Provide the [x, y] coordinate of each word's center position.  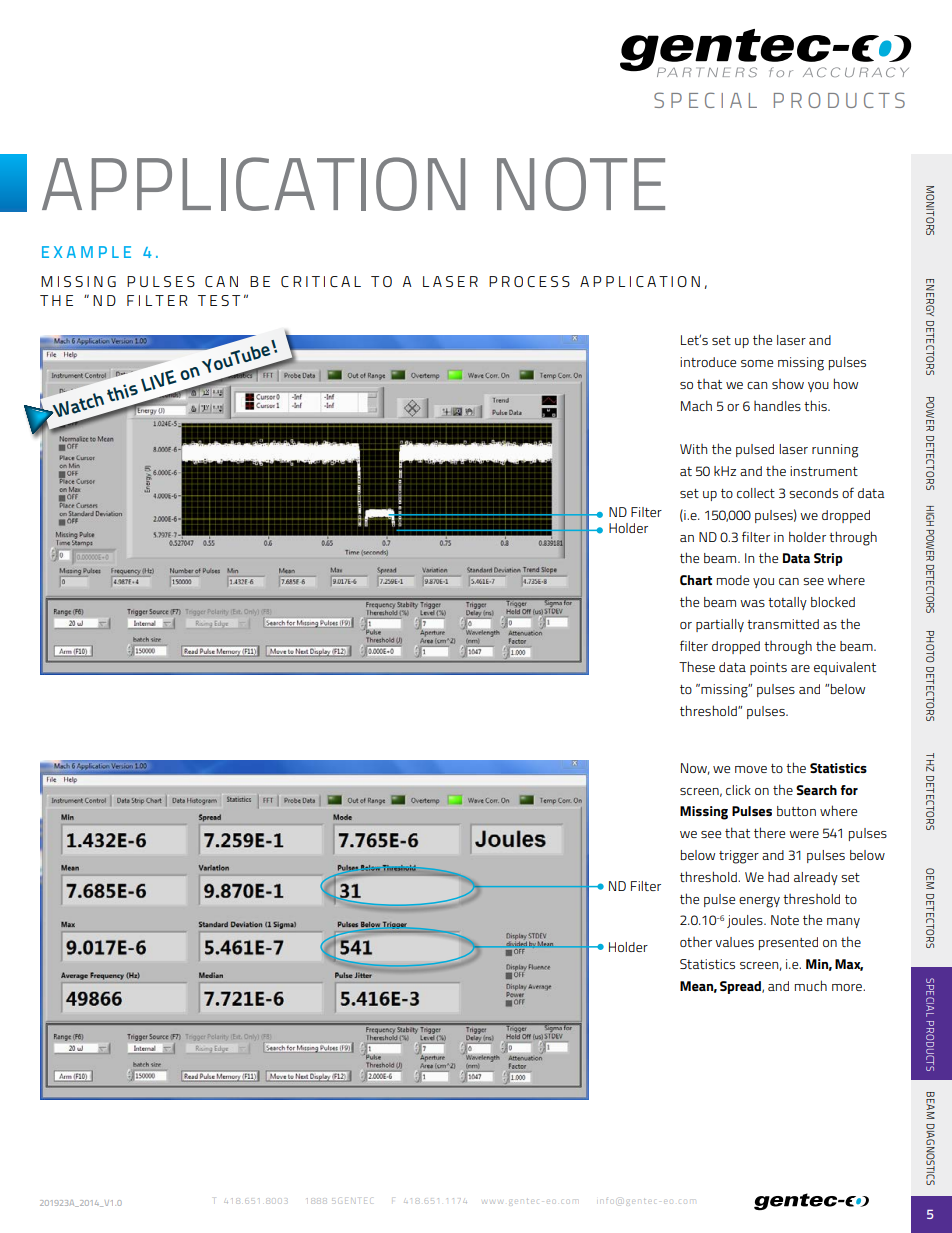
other [696, 942]
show [788, 384]
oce [530, 281]
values [734, 942]
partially [720, 625]
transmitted [783, 624]
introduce [708, 362]
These [697, 666]
